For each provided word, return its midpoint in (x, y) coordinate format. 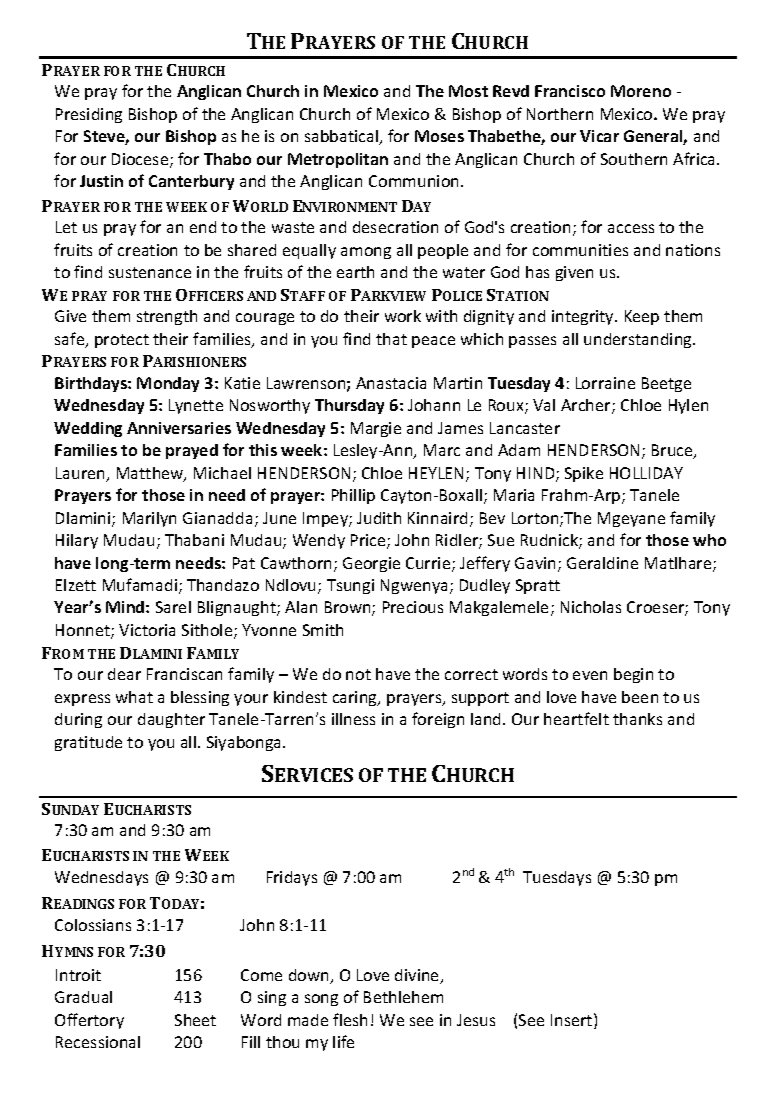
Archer (587, 406)
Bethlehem (403, 997)
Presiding (89, 115)
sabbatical (343, 137)
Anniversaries (179, 428)
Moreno (641, 91)
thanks (637, 719)
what (134, 697)
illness (353, 719)
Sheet (195, 1020)
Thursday (349, 406)
